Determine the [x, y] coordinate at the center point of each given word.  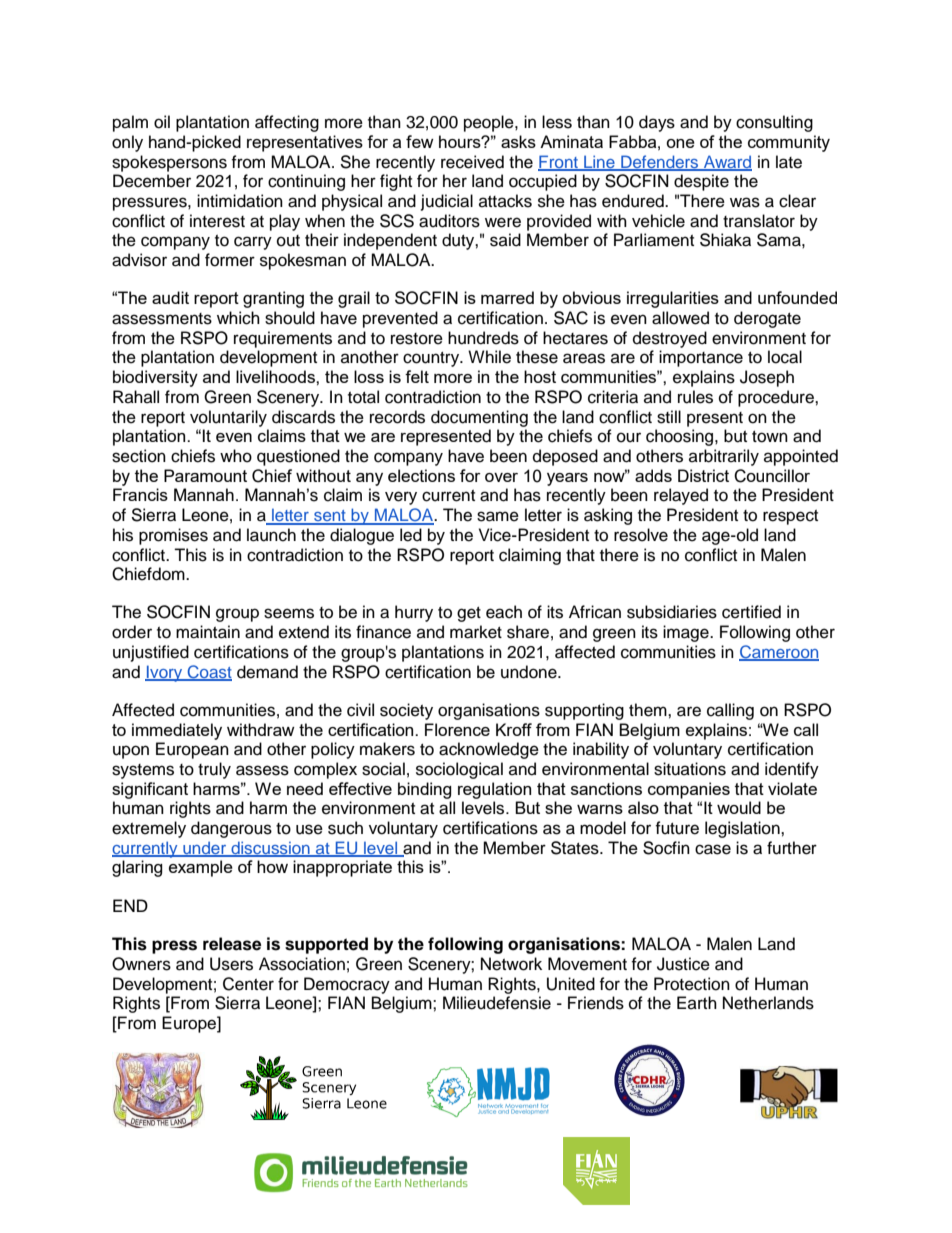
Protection [692, 984]
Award [727, 162]
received [472, 162]
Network [511, 964]
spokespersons [169, 163]
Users [231, 964]
